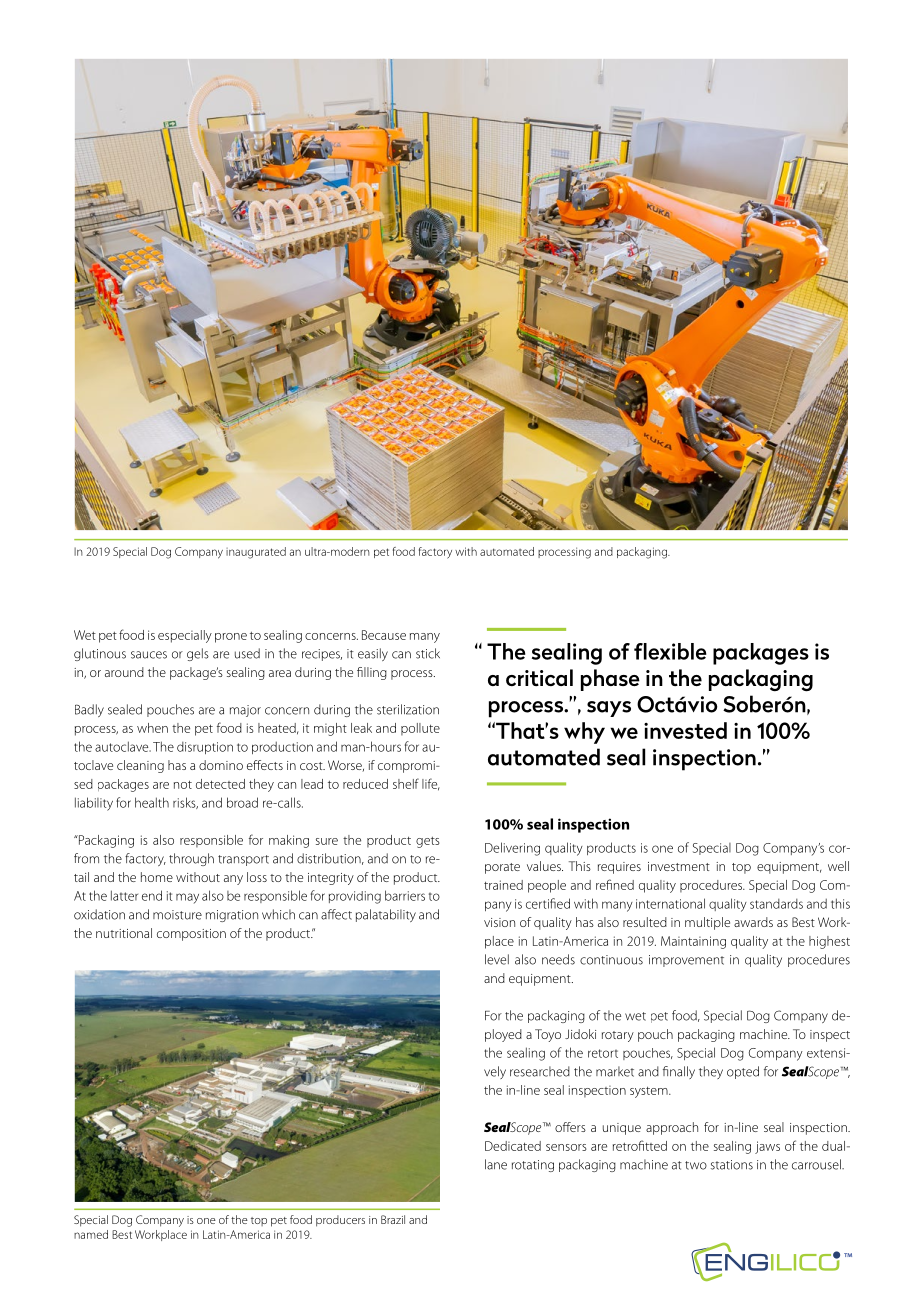  What do you see at coordinates (776, 904) in the document?
I see `standards` at bounding box center [776, 904].
